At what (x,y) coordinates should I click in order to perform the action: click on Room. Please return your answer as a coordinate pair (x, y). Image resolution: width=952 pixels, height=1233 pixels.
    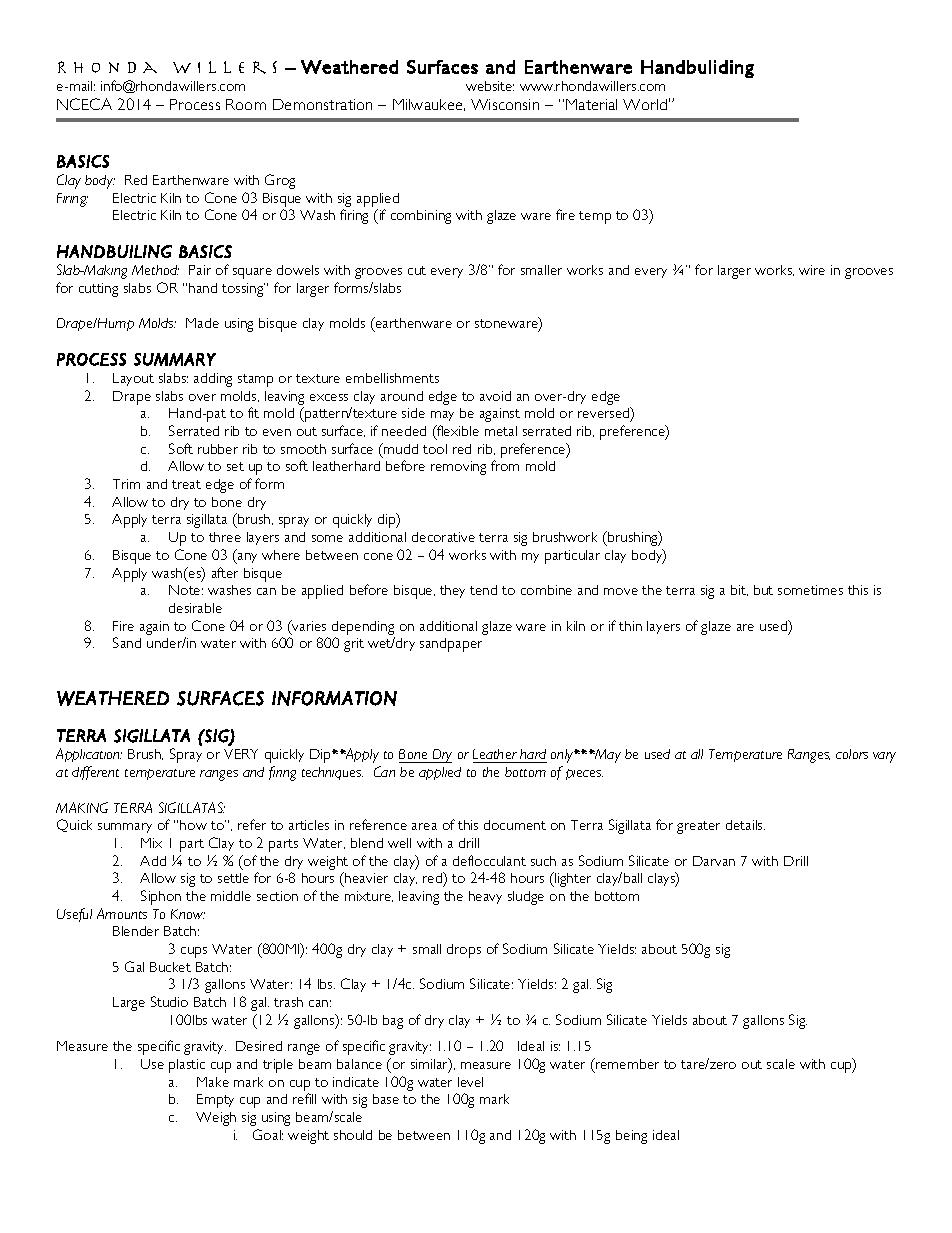
    Looking at the image, I should click on (246, 104).
